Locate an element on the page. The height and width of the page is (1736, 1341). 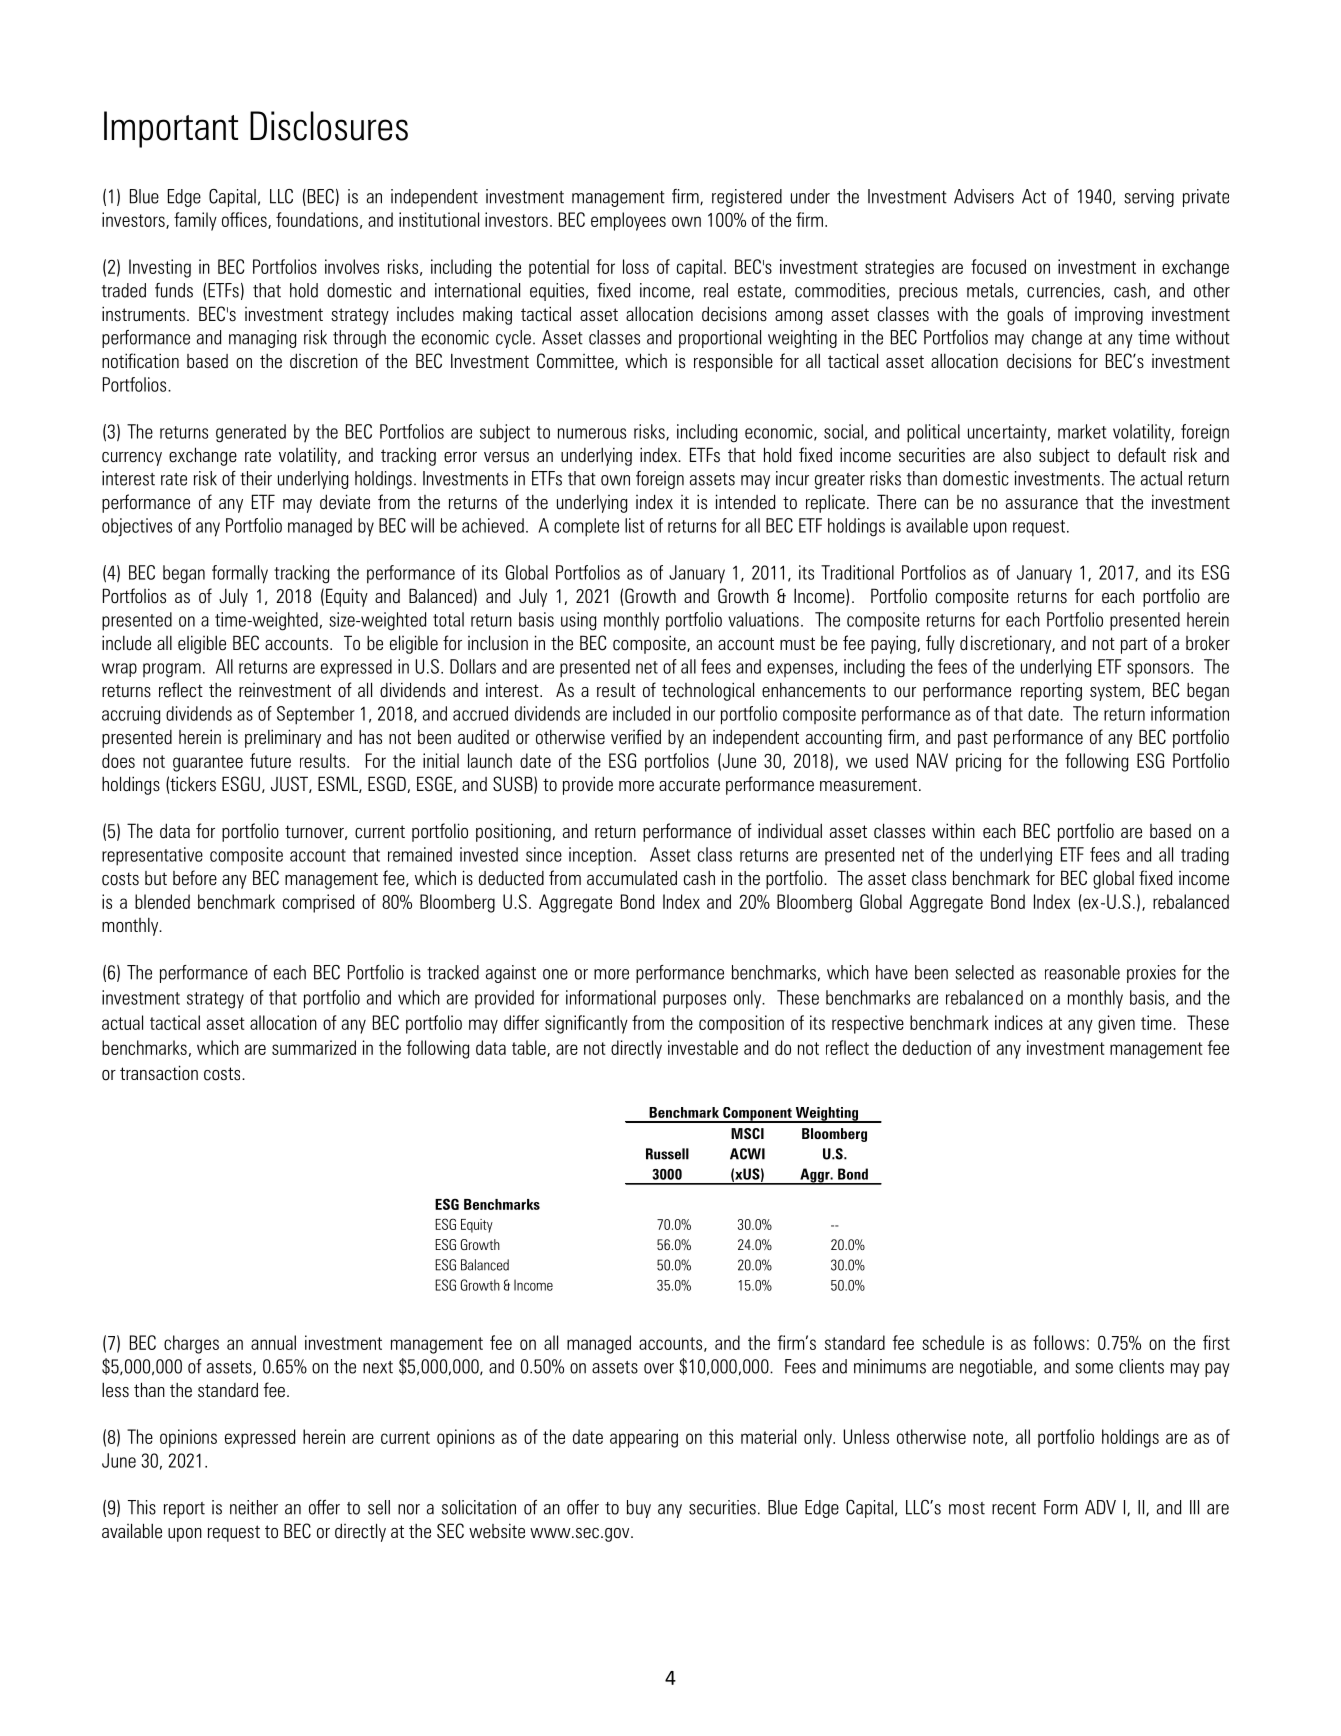
trading is located at coordinates (1205, 856).
